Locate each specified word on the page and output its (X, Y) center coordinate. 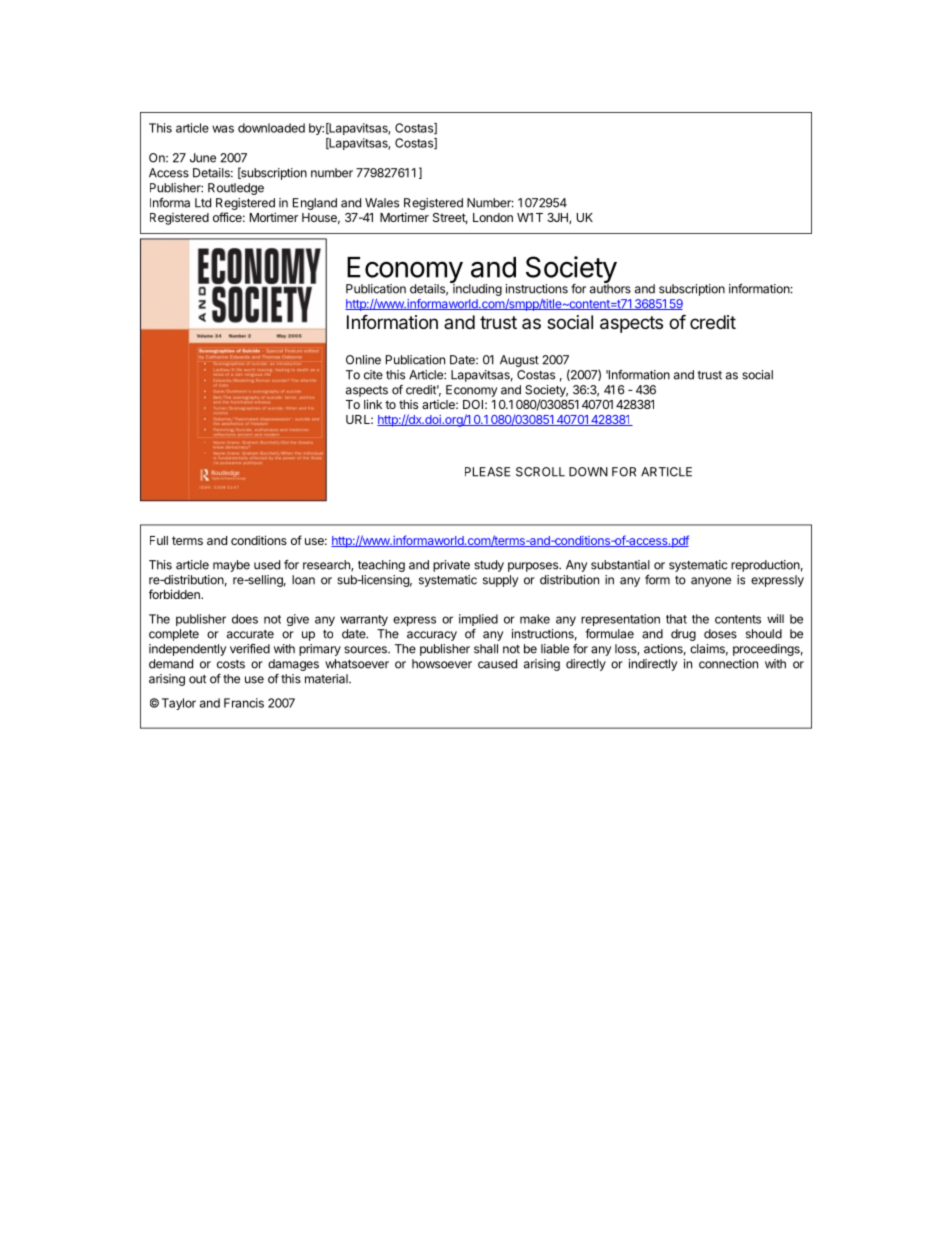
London (493, 217)
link (373, 404)
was (223, 129)
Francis (244, 703)
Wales (382, 203)
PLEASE (487, 472)
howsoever (442, 664)
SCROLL (540, 472)
